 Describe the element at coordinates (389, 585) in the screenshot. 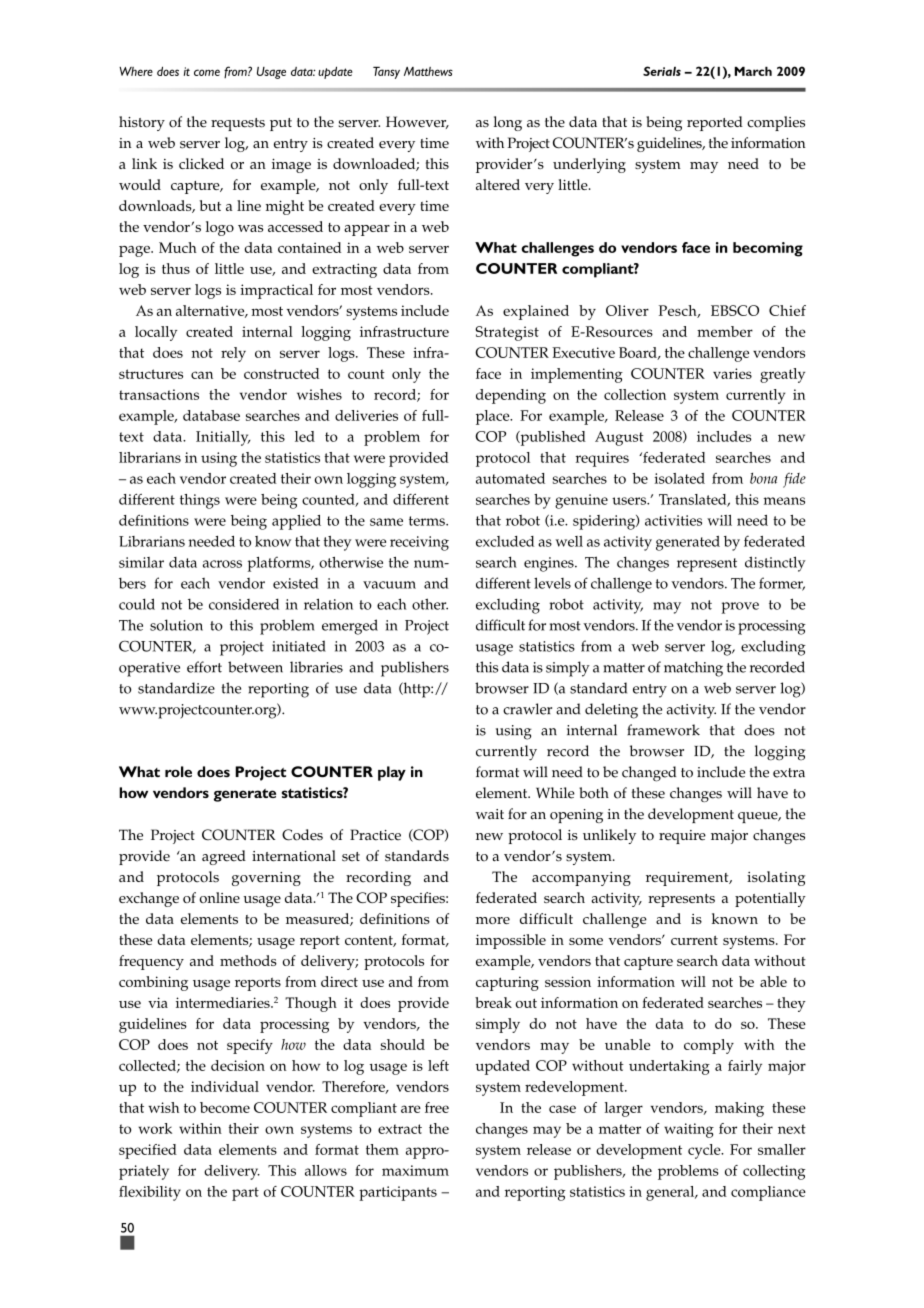

I see `vacuum` at that location.
